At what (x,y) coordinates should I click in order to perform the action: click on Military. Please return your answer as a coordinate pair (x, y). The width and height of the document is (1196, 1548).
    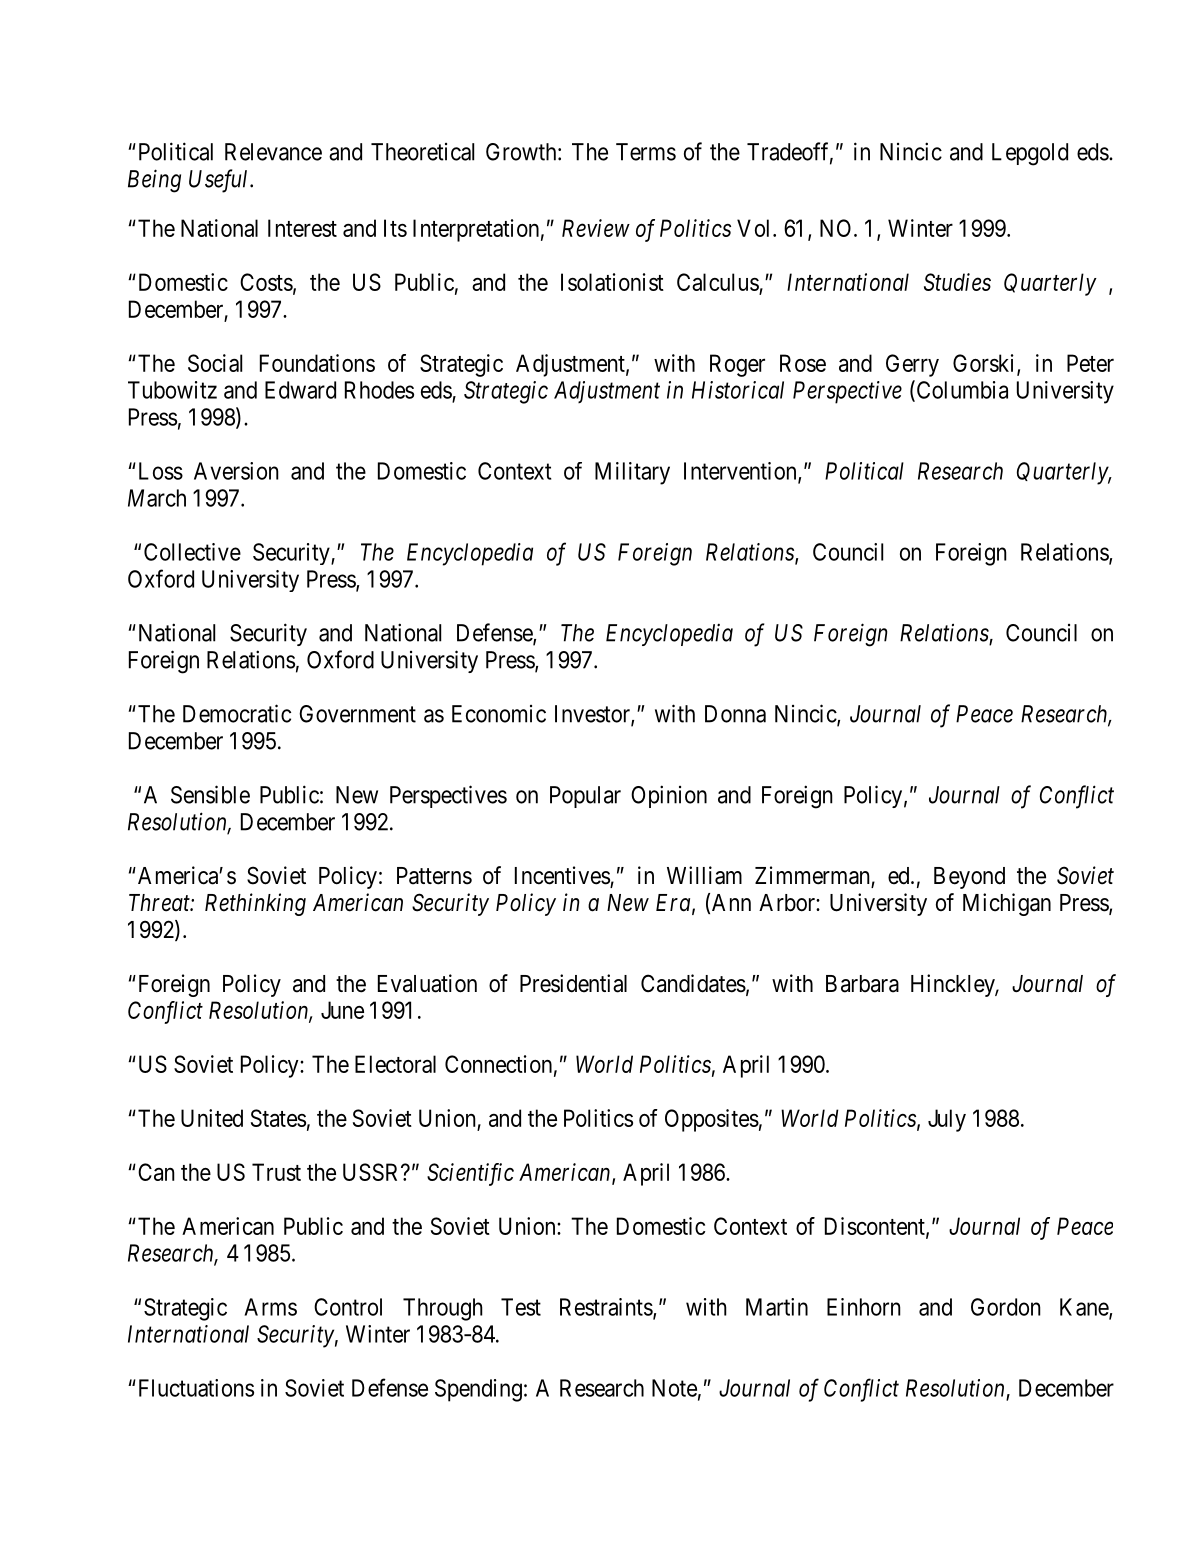
    Looking at the image, I should click on (632, 473).
